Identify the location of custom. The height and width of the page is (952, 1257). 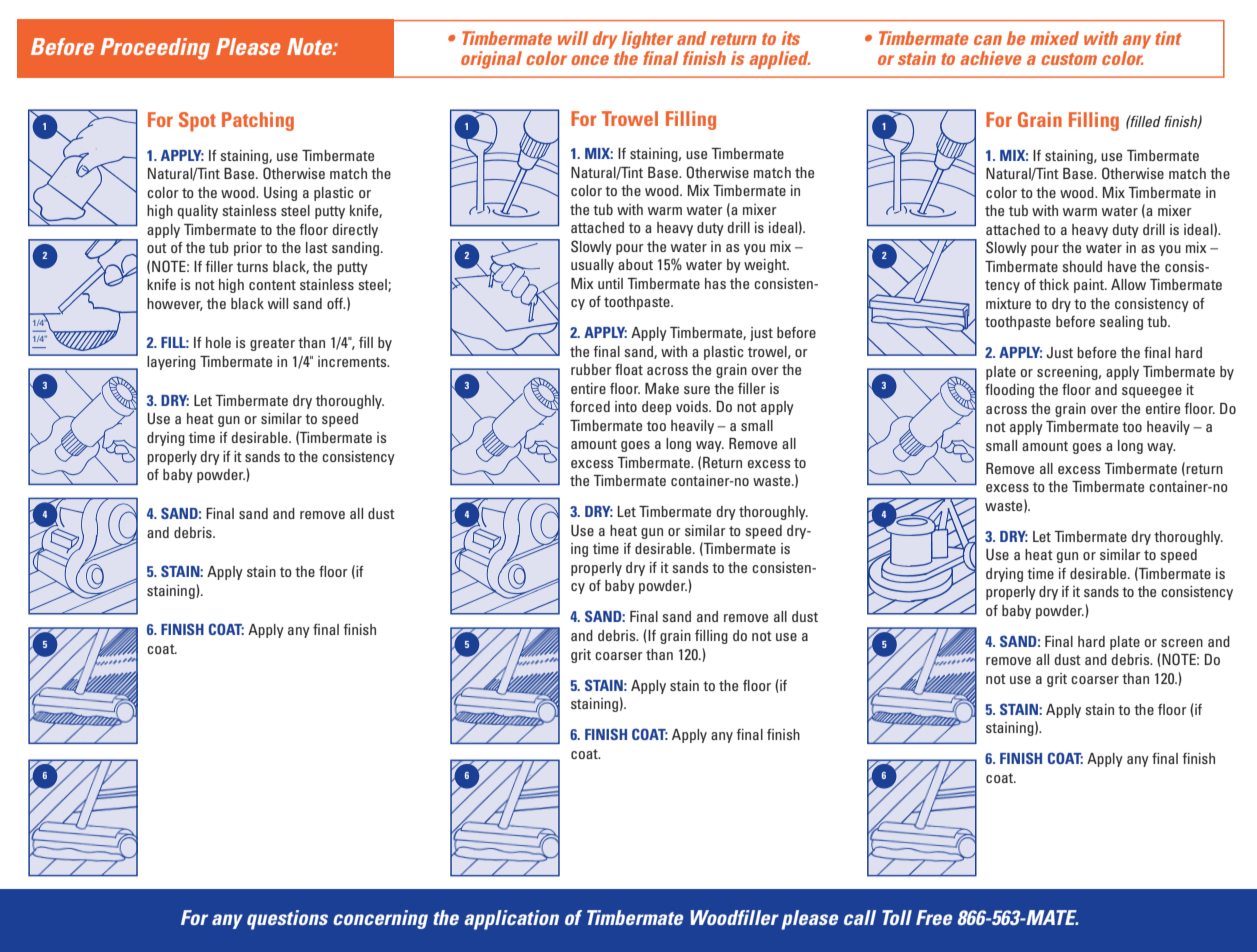
(1069, 59).
